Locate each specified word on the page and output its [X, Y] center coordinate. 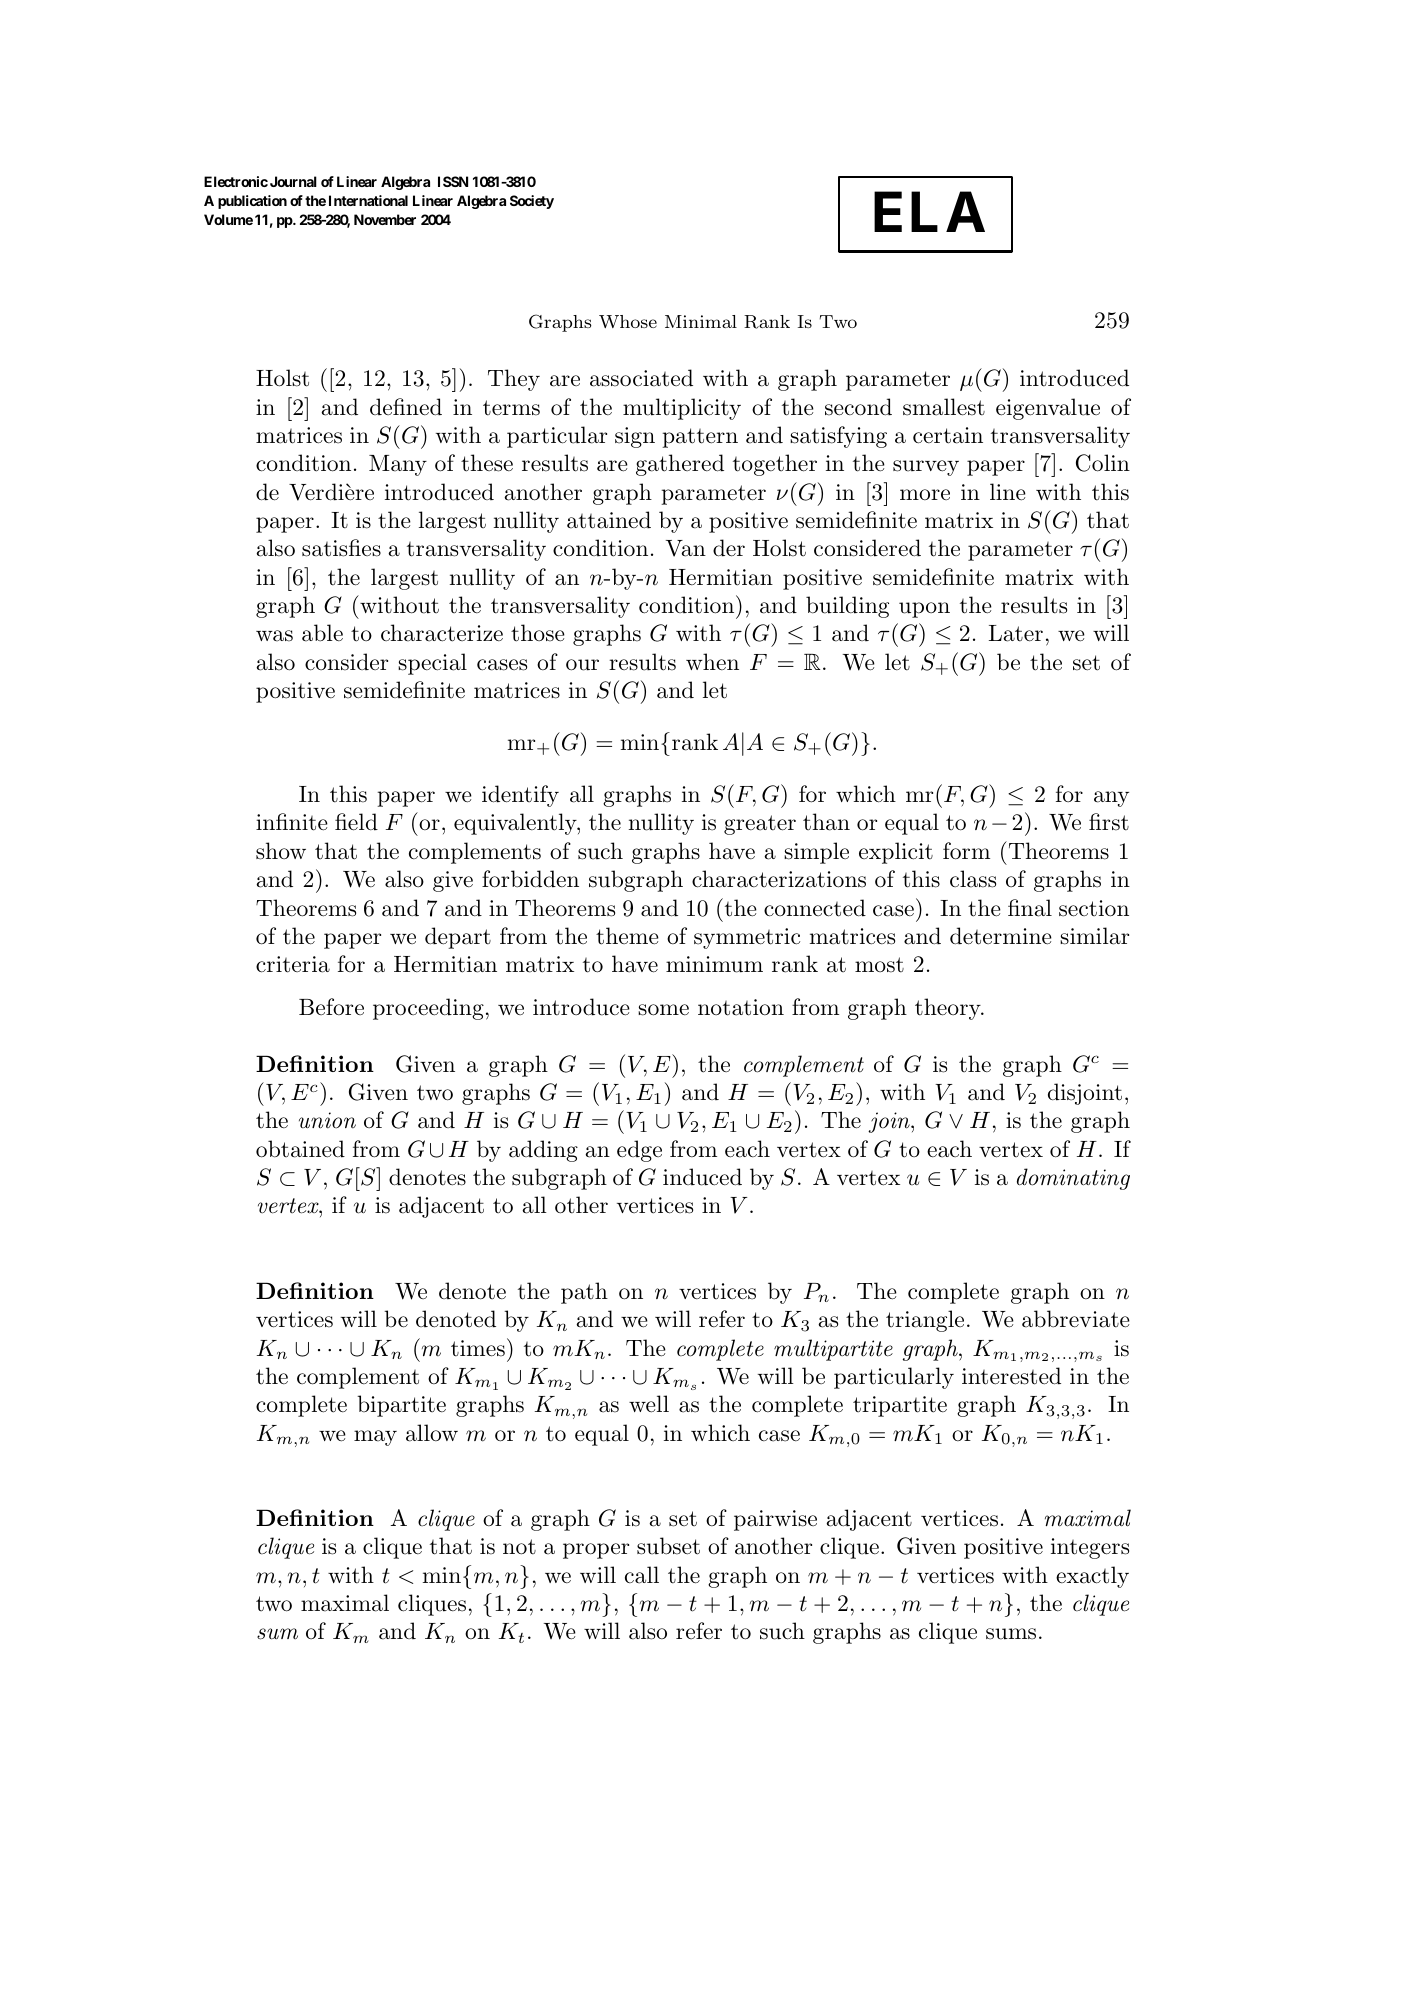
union [327, 1120]
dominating [1073, 1179]
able [322, 633]
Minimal [701, 321]
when [712, 661]
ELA [929, 212]
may [375, 1438]
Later [1016, 633]
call [642, 1575]
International [368, 200]
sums [1011, 1634]
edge [639, 1151]
